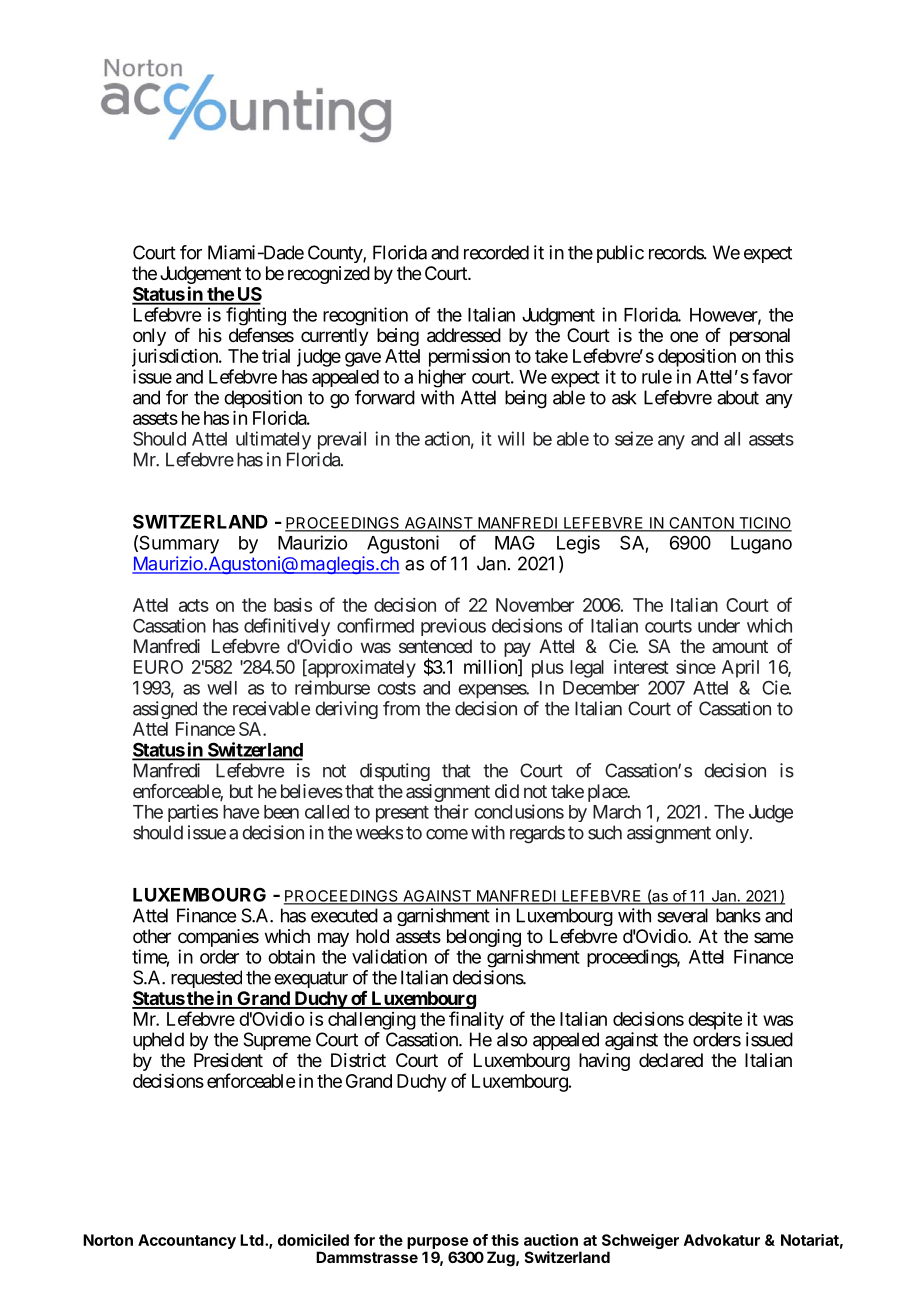 This document has width=924, height=1309. What do you see at coordinates (256, 316) in the document?
I see `fighting` at bounding box center [256, 316].
